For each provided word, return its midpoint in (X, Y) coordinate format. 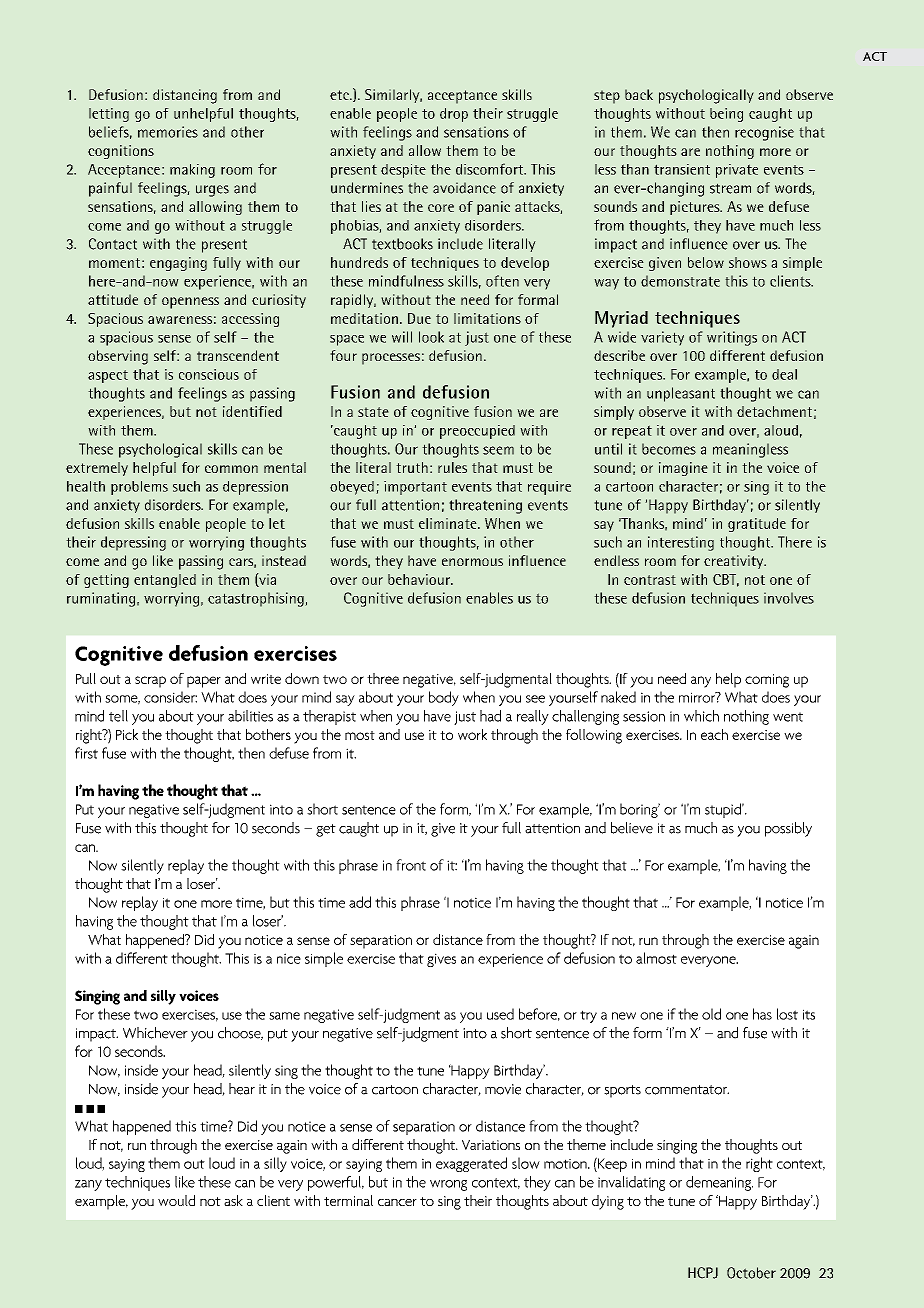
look (431, 337)
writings (732, 338)
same (284, 1016)
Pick (127, 734)
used (500, 1014)
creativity (735, 562)
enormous (472, 562)
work (472, 734)
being (726, 115)
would (176, 1200)
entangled (165, 581)
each (714, 734)
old (711, 1014)
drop (454, 115)
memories (168, 132)
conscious (209, 374)
